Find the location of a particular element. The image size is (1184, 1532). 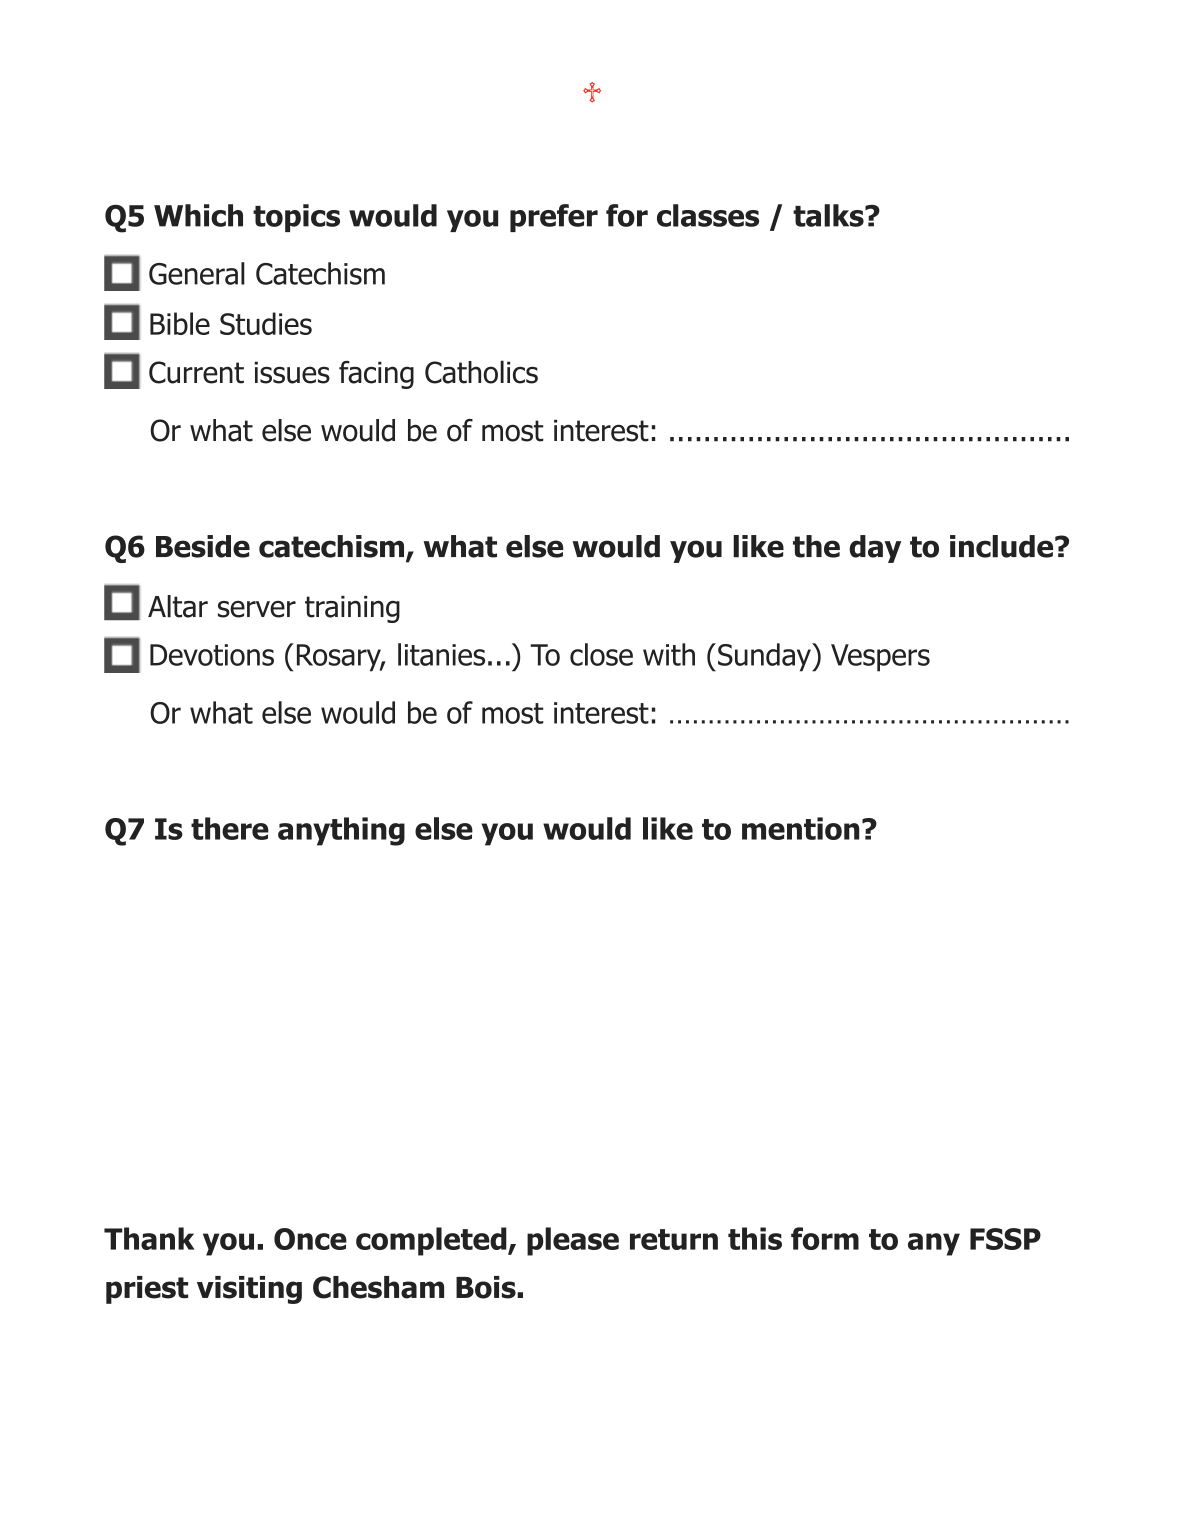

litanies is located at coordinates (441, 654).
